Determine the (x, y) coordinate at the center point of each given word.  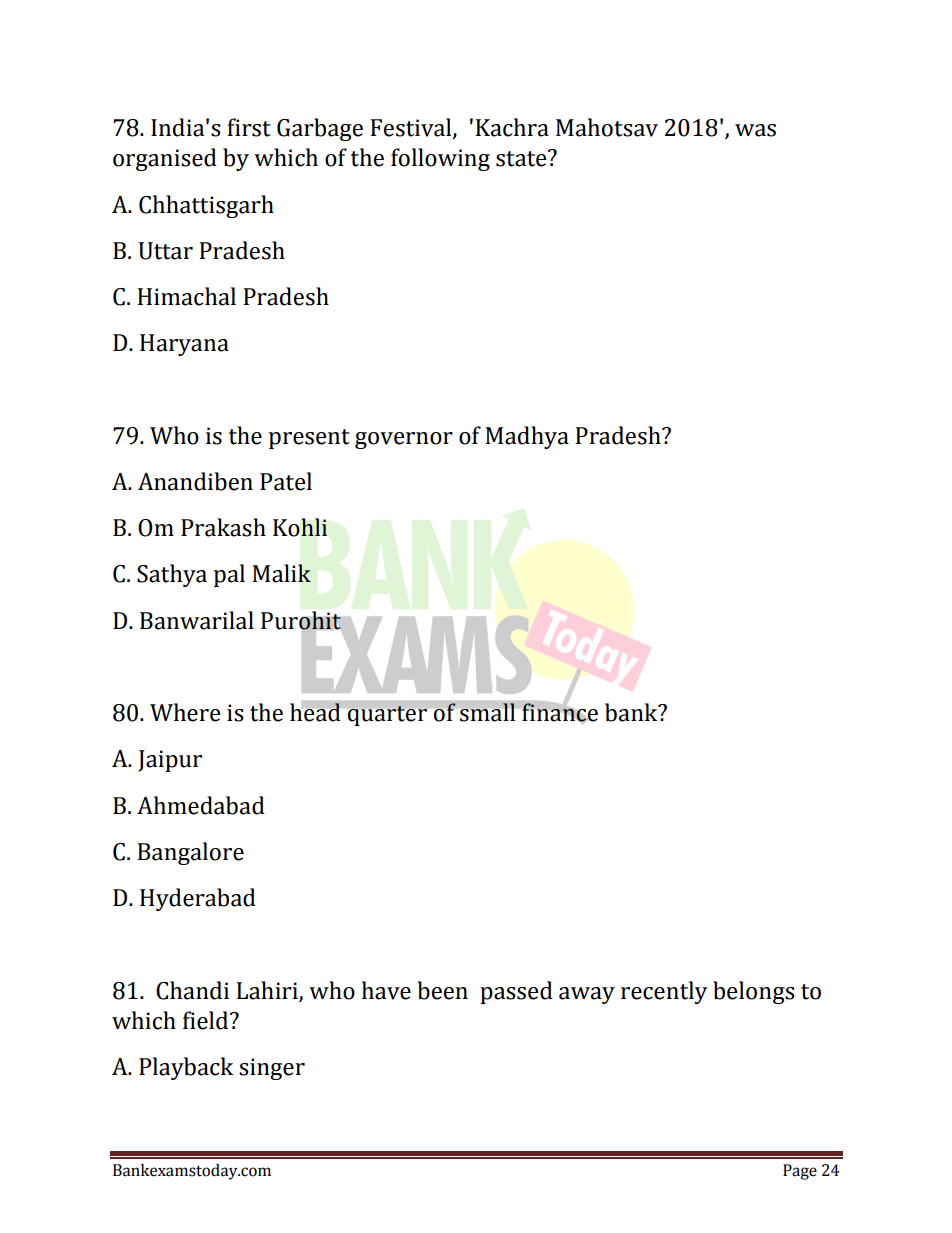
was (755, 130)
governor (404, 440)
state (522, 158)
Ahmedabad (201, 805)
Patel (286, 481)
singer (272, 1069)
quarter (387, 716)
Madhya (527, 437)
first (249, 127)
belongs (753, 992)
